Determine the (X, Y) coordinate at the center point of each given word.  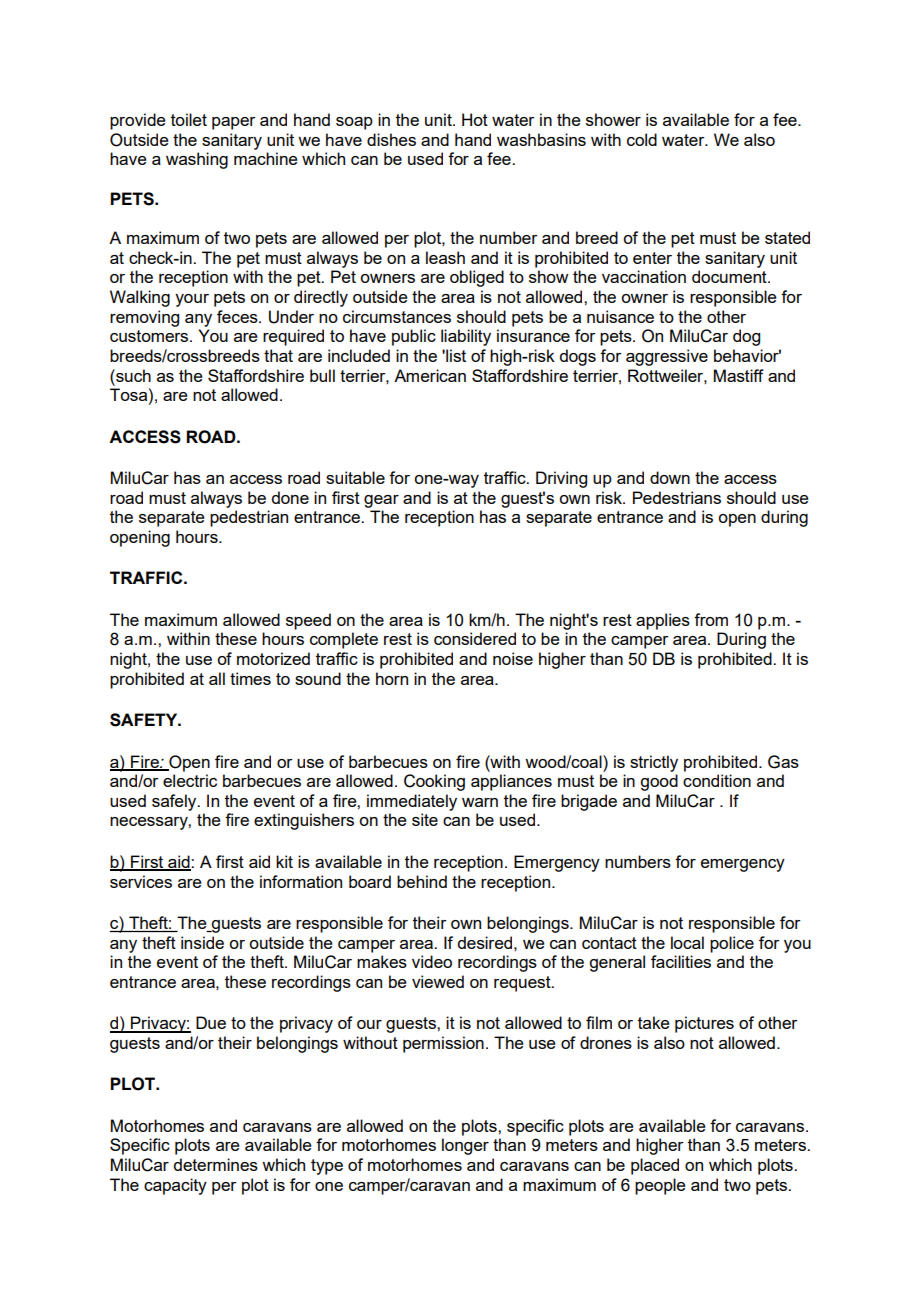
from (711, 619)
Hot (475, 119)
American (430, 375)
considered (475, 638)
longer (465, 1146)
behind (422, 881)
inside (202, 942)
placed (655, 1166)
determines (215, 1164)
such (132, 375)
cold (642, 139)
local (687, 942)
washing (197, 160)
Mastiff (739, 375)
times (250, 678)
